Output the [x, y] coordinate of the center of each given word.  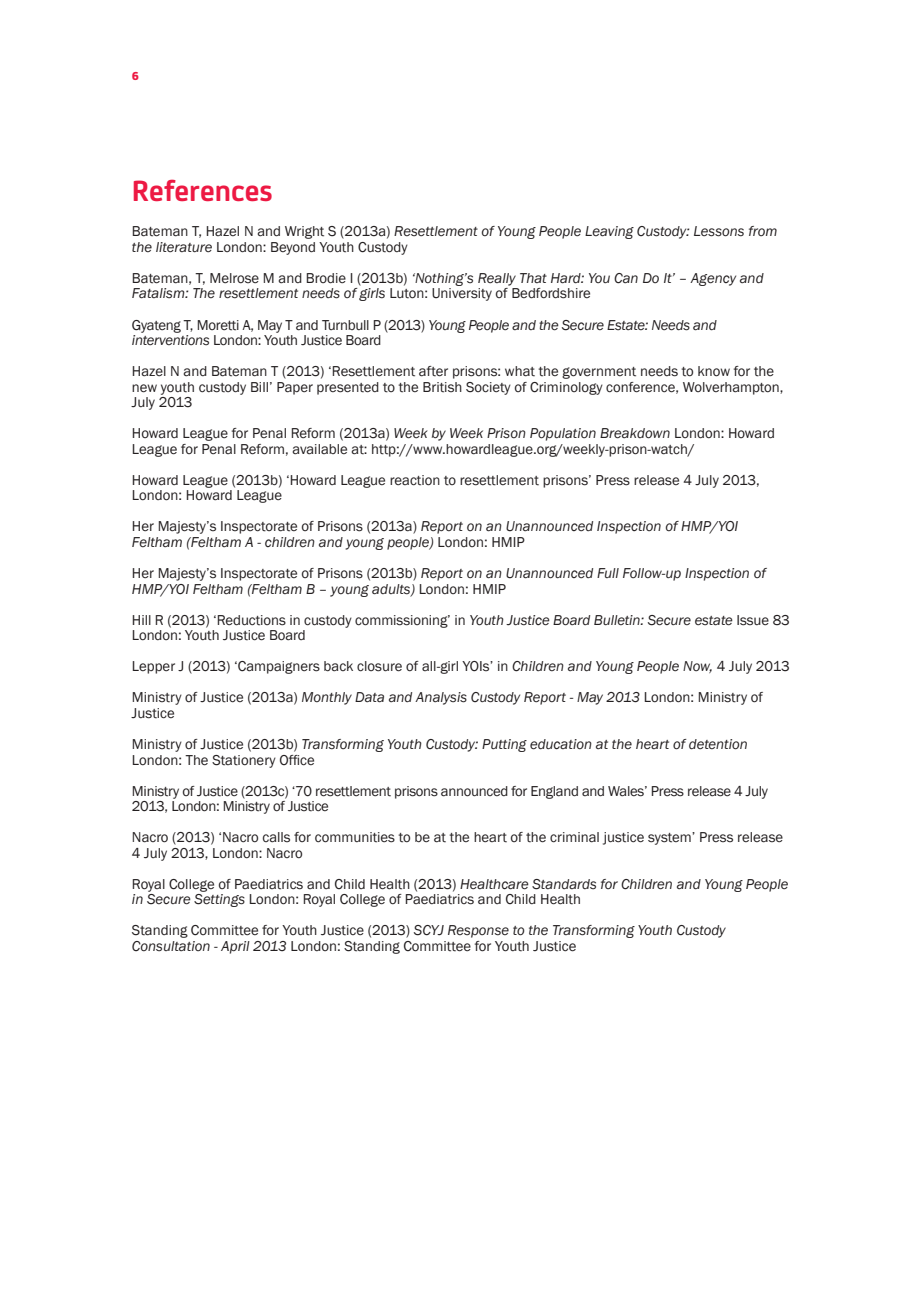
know [714, 371]
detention [718, 744]
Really [497, 279]
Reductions [251, 620]
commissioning [402, 621]
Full [608, 573]
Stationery [244, 761]
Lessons [719, 231]
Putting [504, 745]
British [442, 387]
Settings [219, 900]
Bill [259, 387]
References [203, 190]
